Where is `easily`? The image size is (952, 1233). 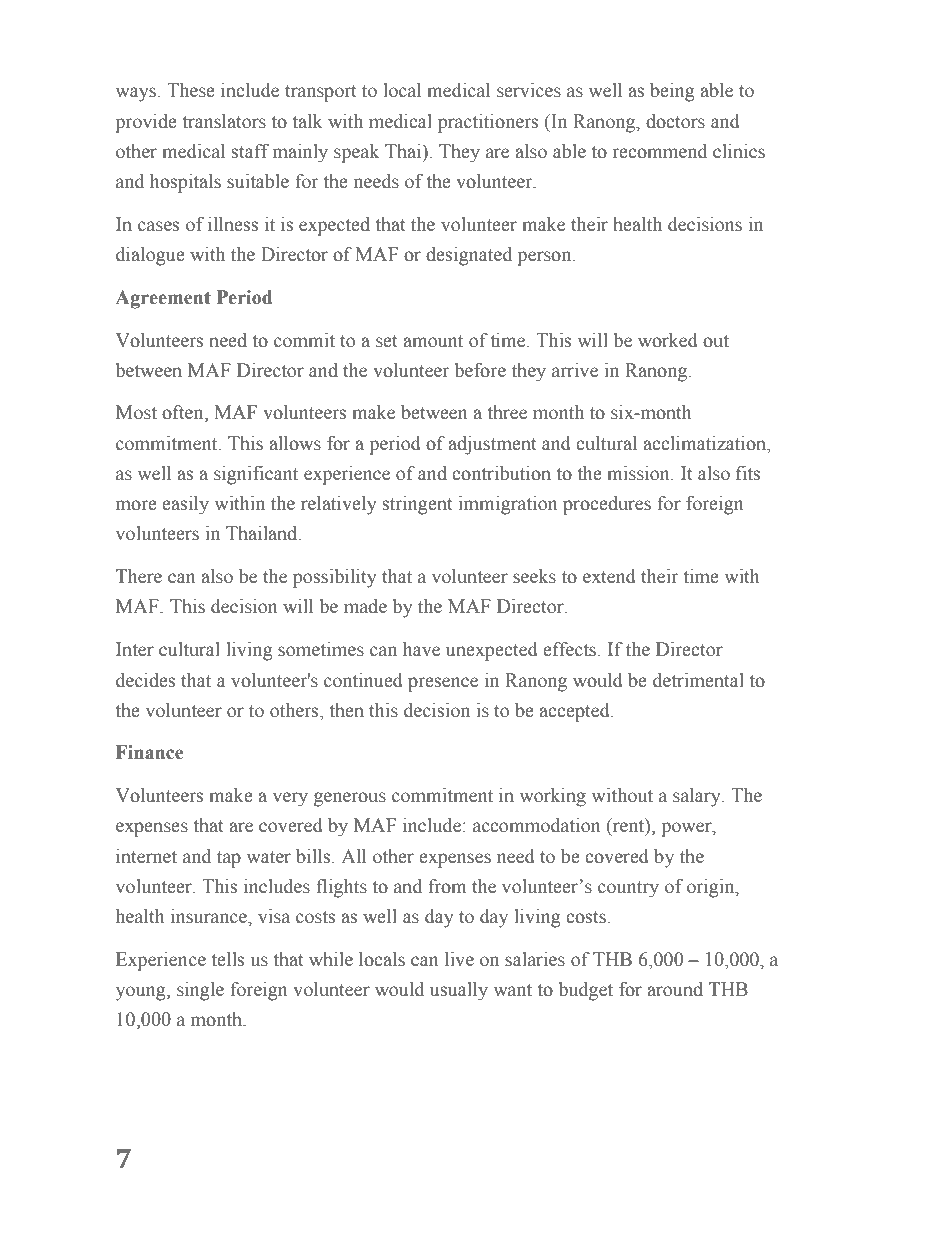 easily is located at coordinates (185, 505).
